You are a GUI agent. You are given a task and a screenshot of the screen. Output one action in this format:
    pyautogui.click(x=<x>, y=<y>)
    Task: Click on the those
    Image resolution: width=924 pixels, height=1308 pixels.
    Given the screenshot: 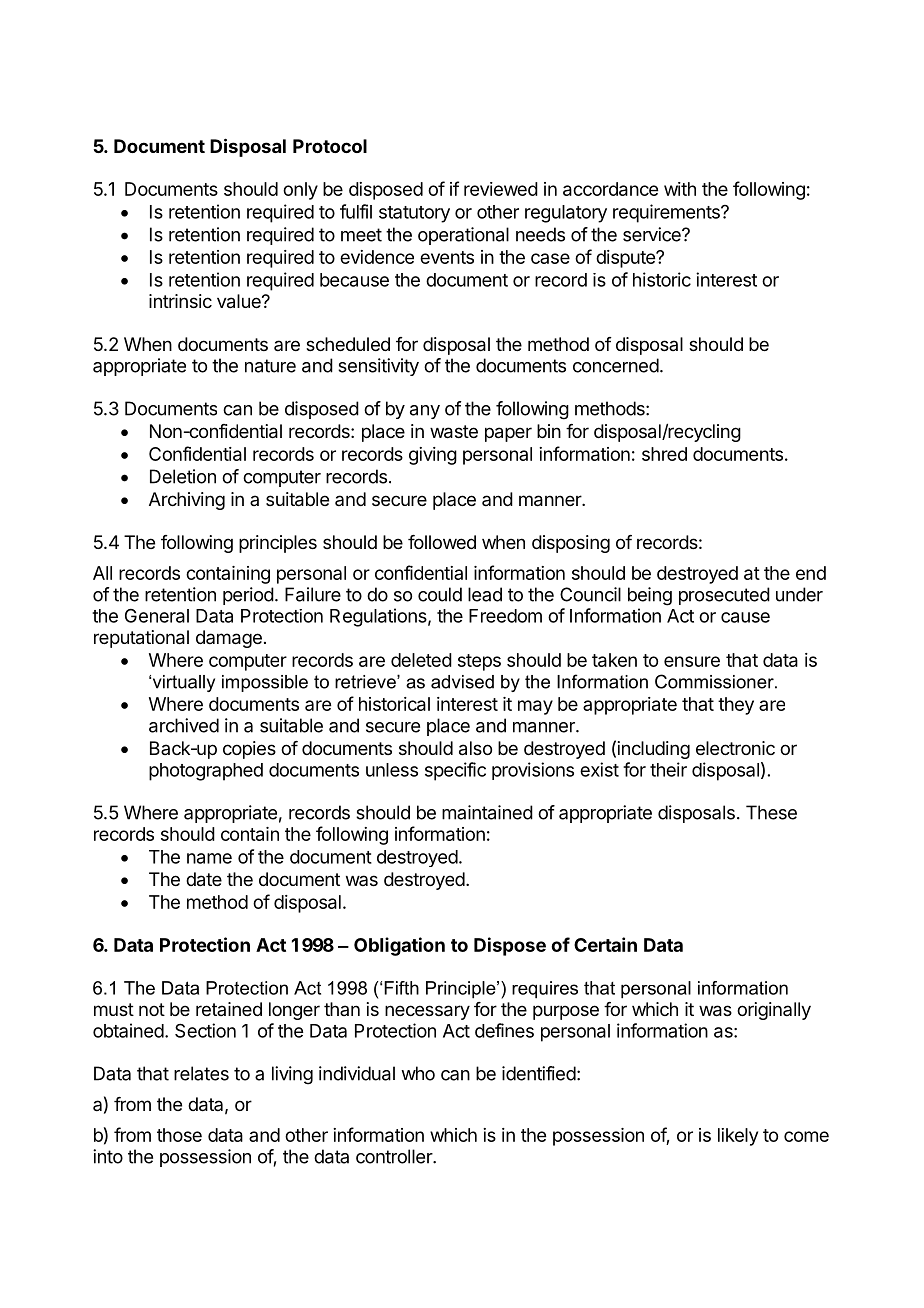 What is the action you would take?
    pyautogui.click(x=179, y=1135)
